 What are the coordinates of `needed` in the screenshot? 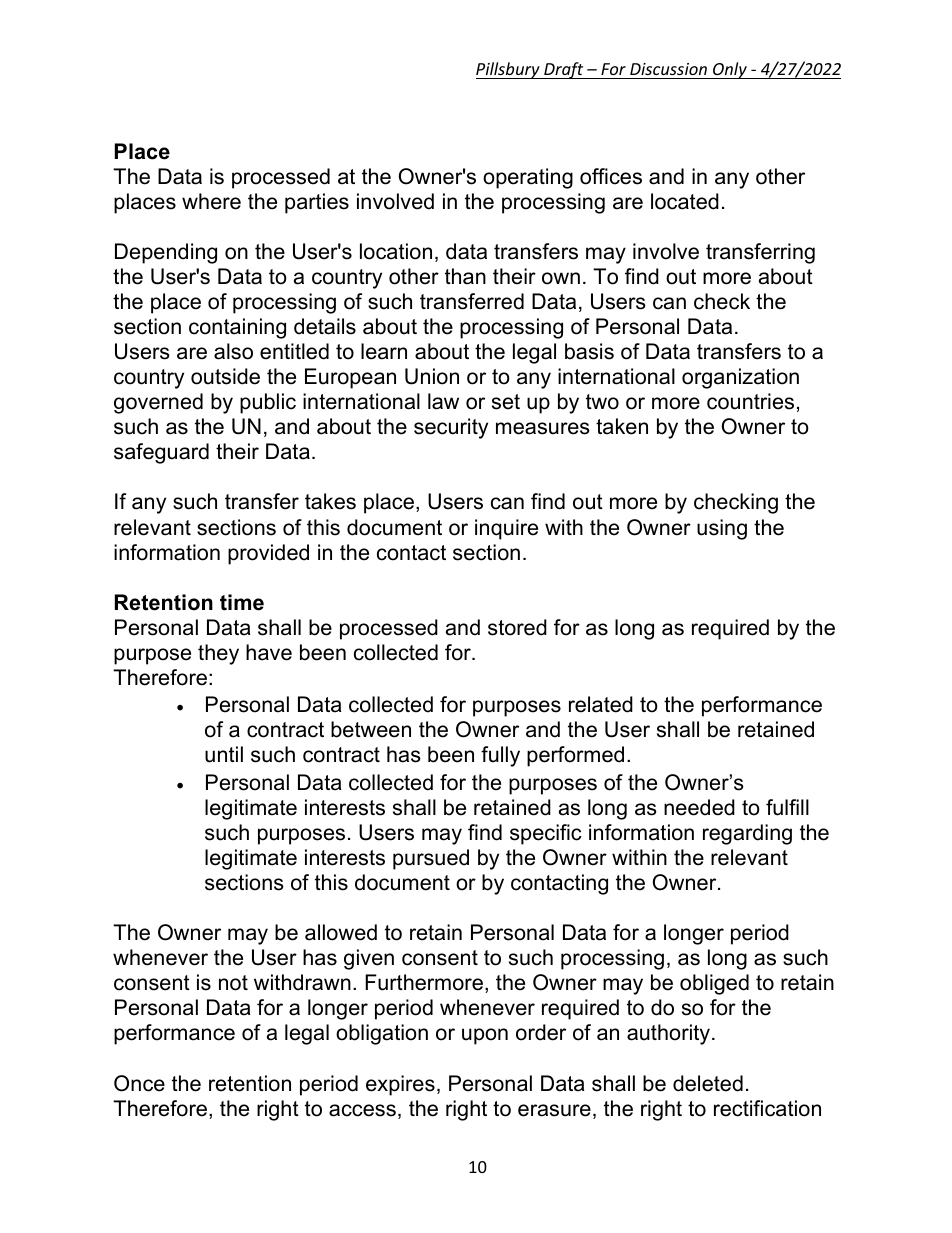 It's located at (699, 807).
